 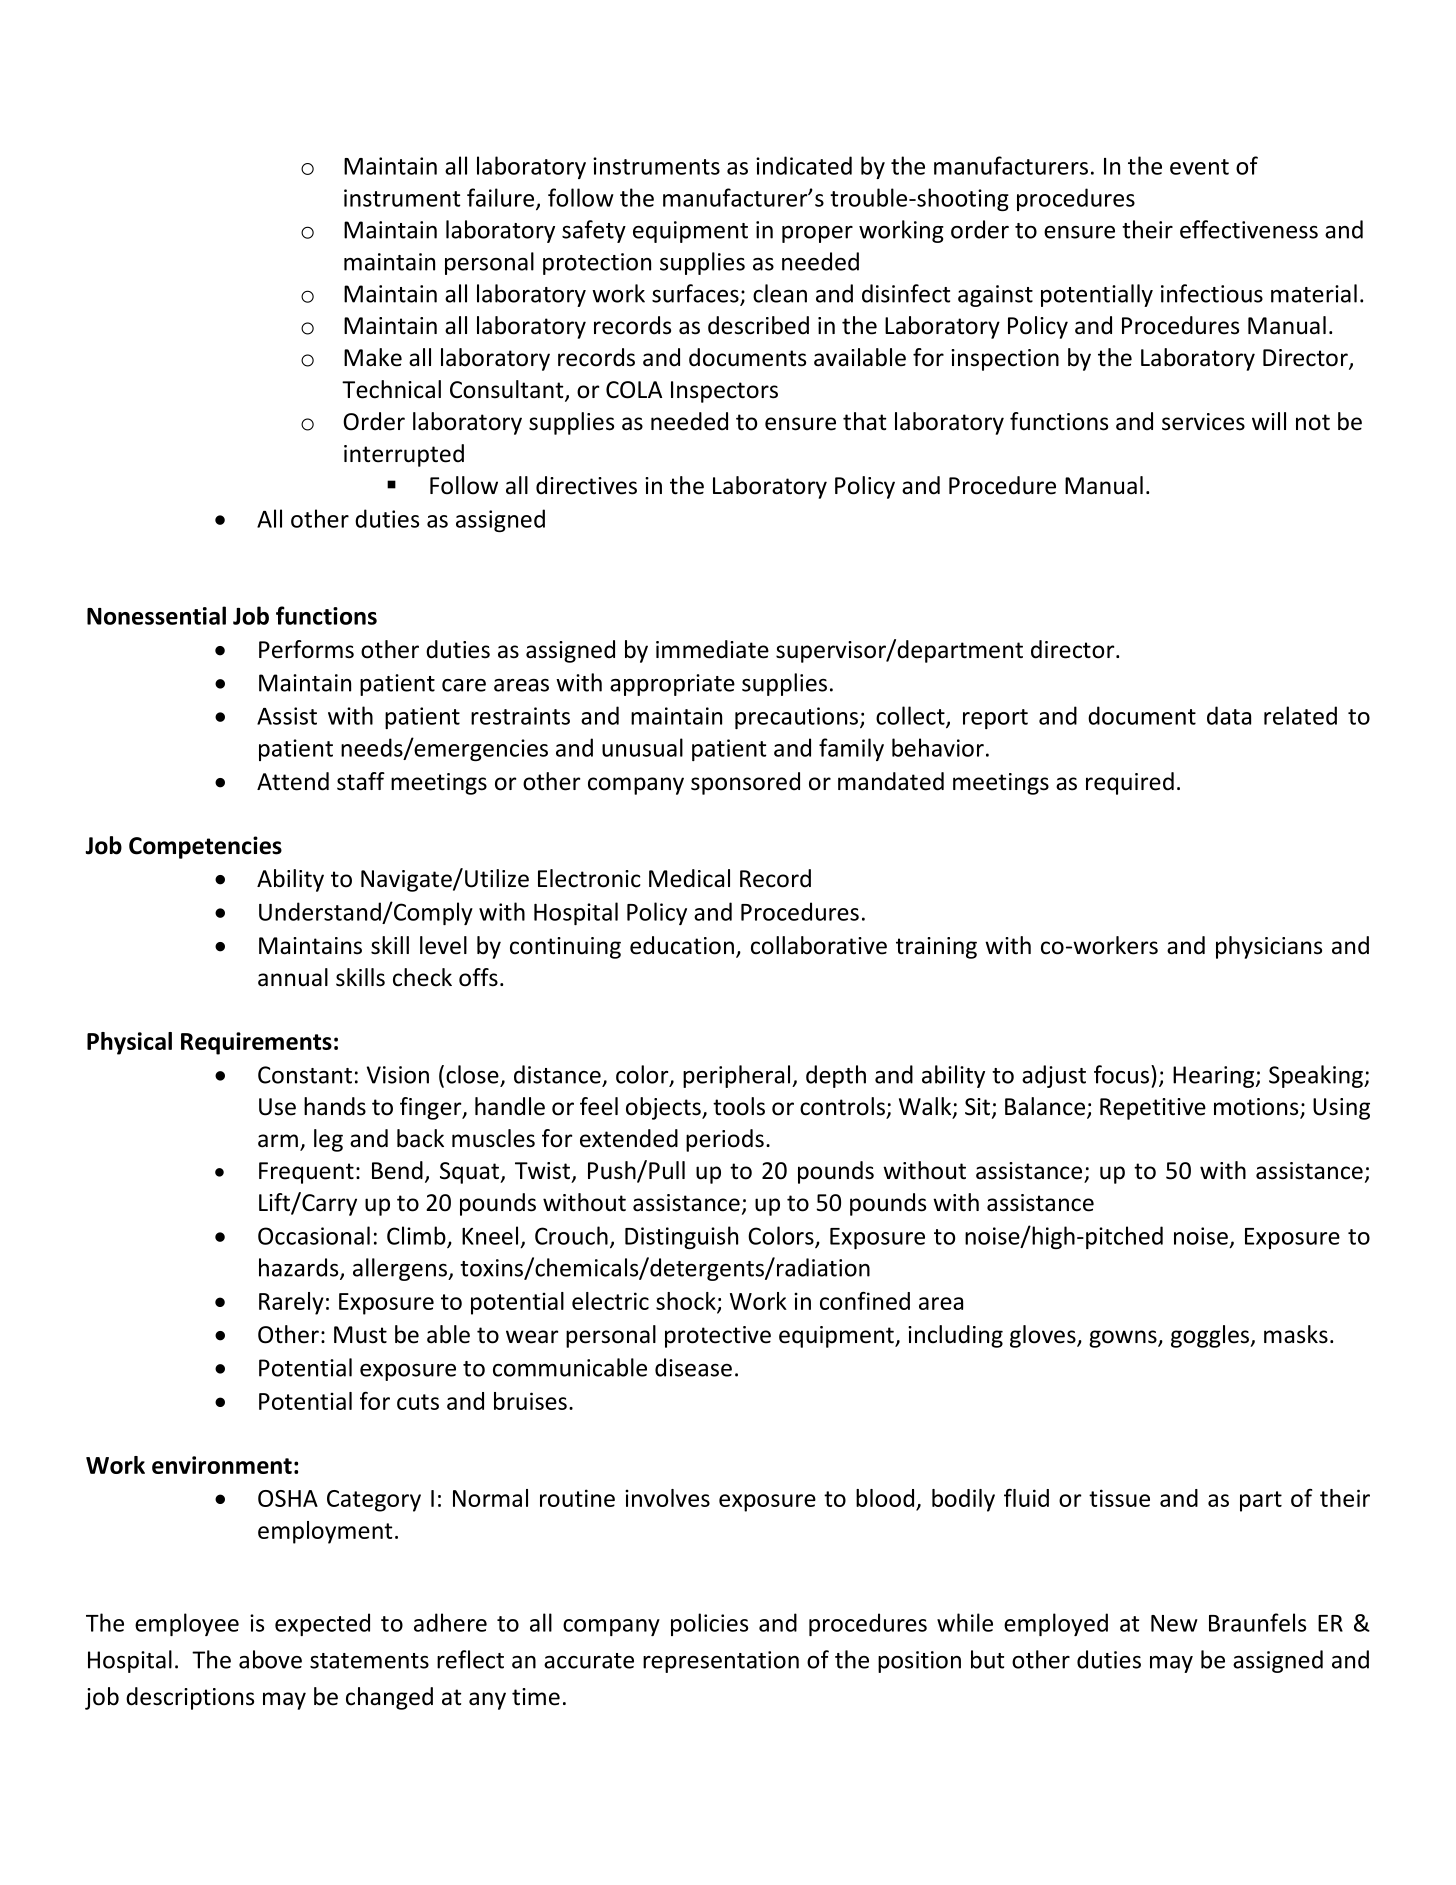 I want to click on New, so click(x=1174, y=1623).
